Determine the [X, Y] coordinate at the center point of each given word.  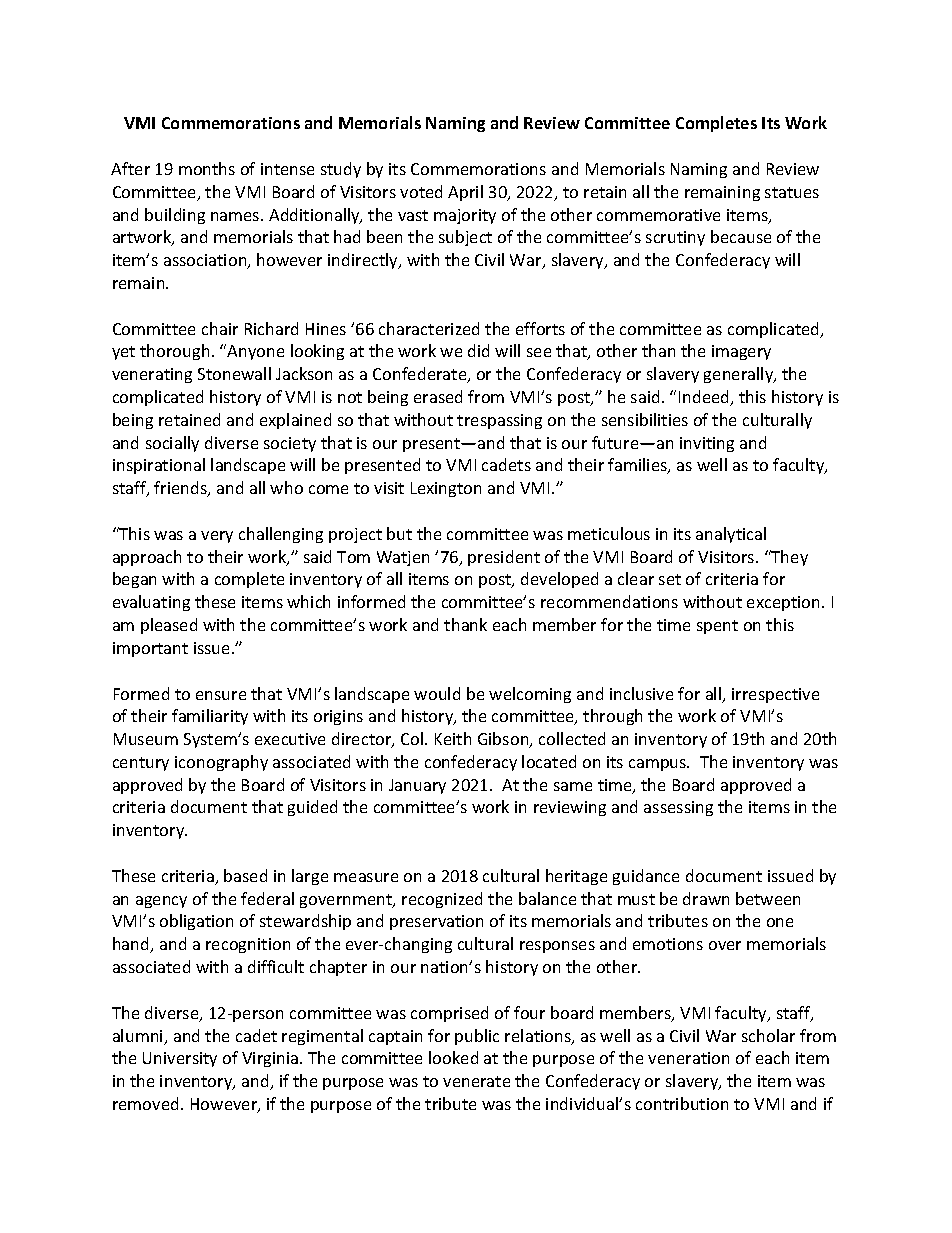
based [245, 875]
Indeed [705, 398]
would [437, 693]
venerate [476, 1081]
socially [172, 444]
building [175, 216]
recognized [442, 900]
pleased [169, 626]
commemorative [658, 215]
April [465, 193]
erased [438, 396]
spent [717, 627]
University [180, 1059]
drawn [706, 898]
